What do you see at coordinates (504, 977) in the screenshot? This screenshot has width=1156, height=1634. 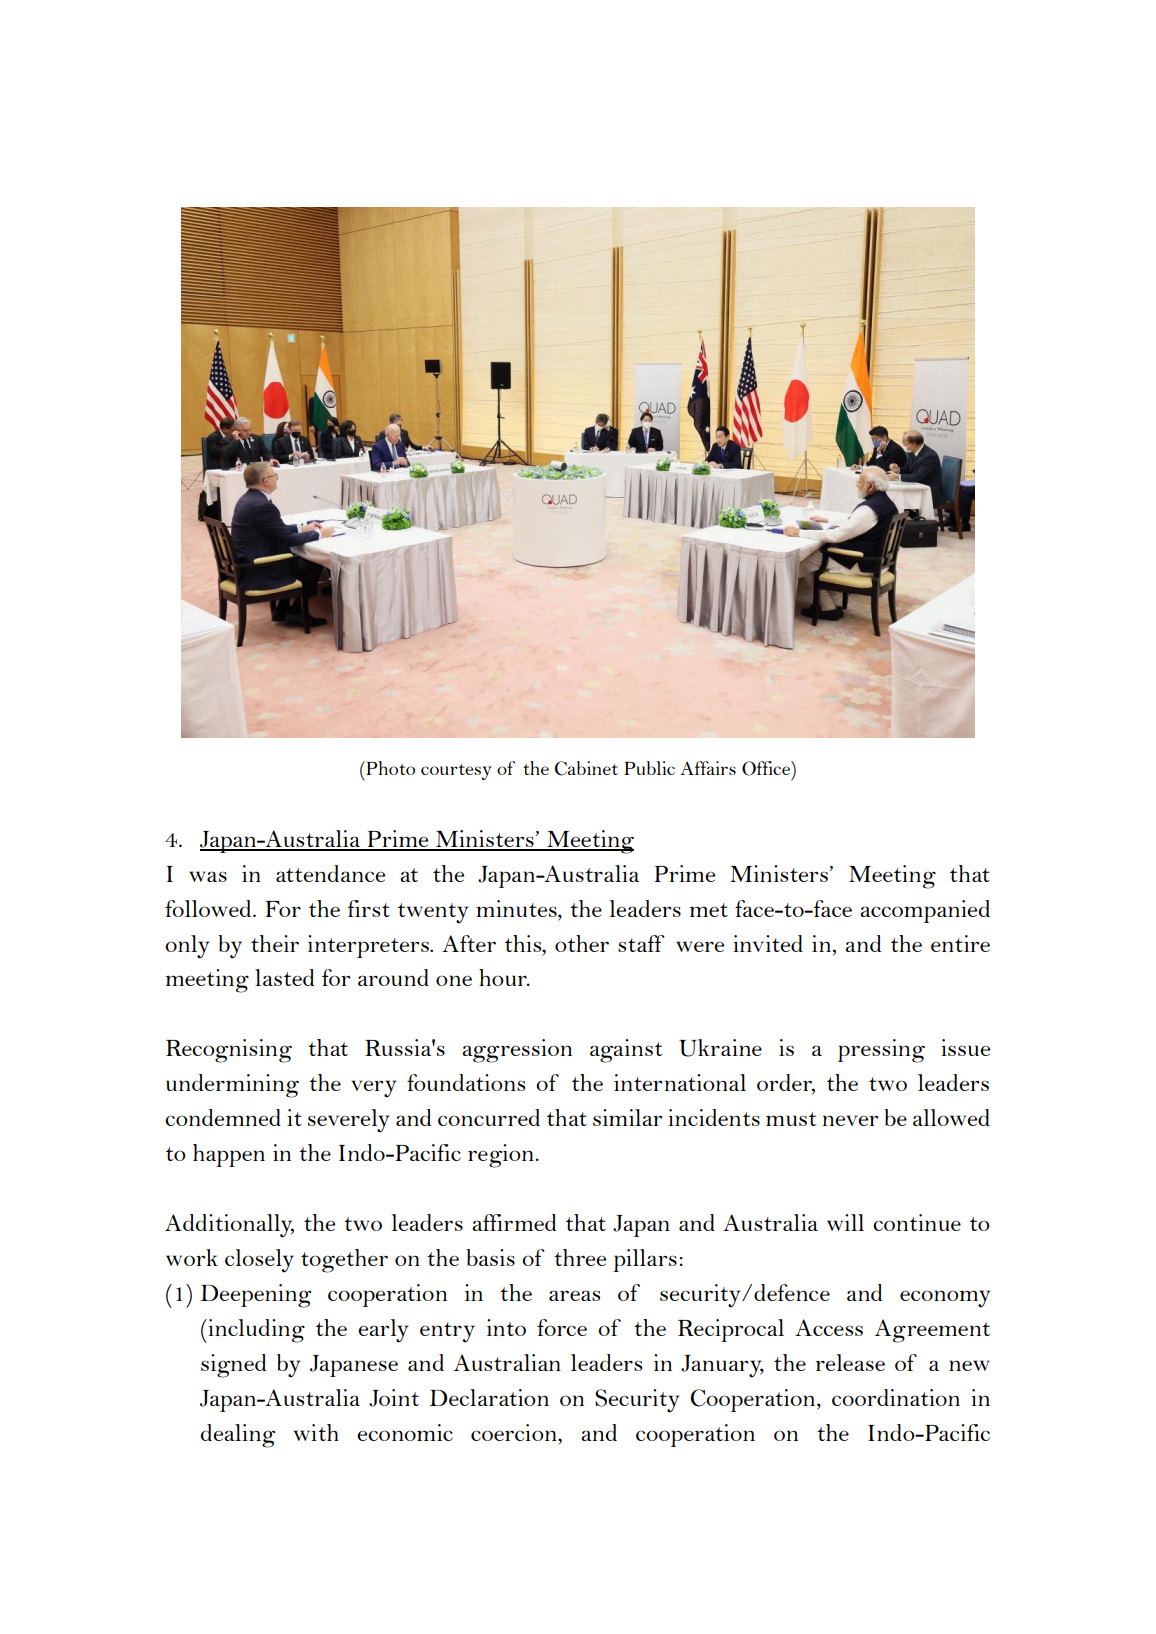 I see `hour` at bounding box center [504, 977].
